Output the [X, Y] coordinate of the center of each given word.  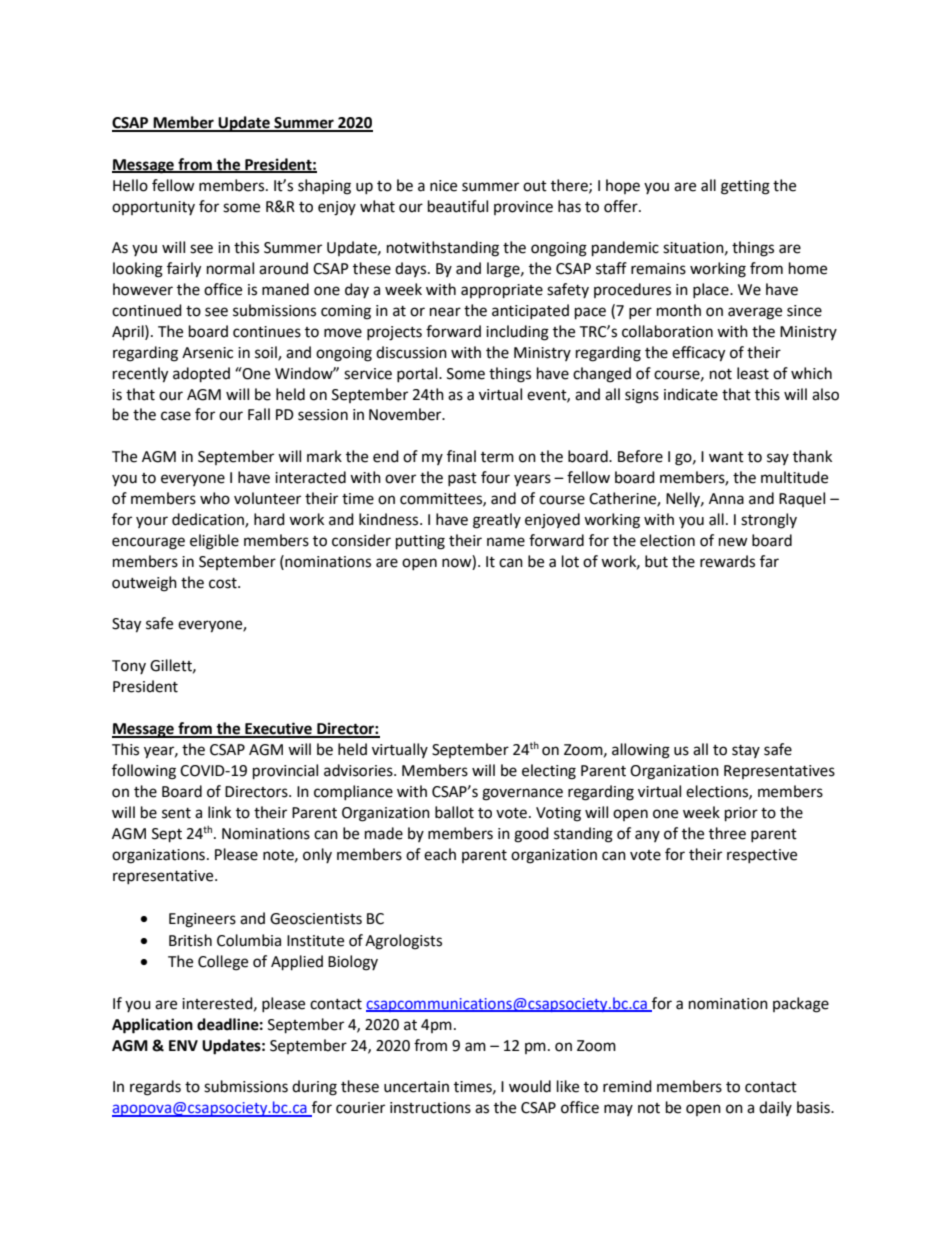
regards [155, 1088]
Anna [726, 499]
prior [741, 814]
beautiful [458, 206]
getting [745, 187]
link [219, 812]
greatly [497, 521]
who [215, 498]
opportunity [153, 208]
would [530, 1086]
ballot [454, 812]
